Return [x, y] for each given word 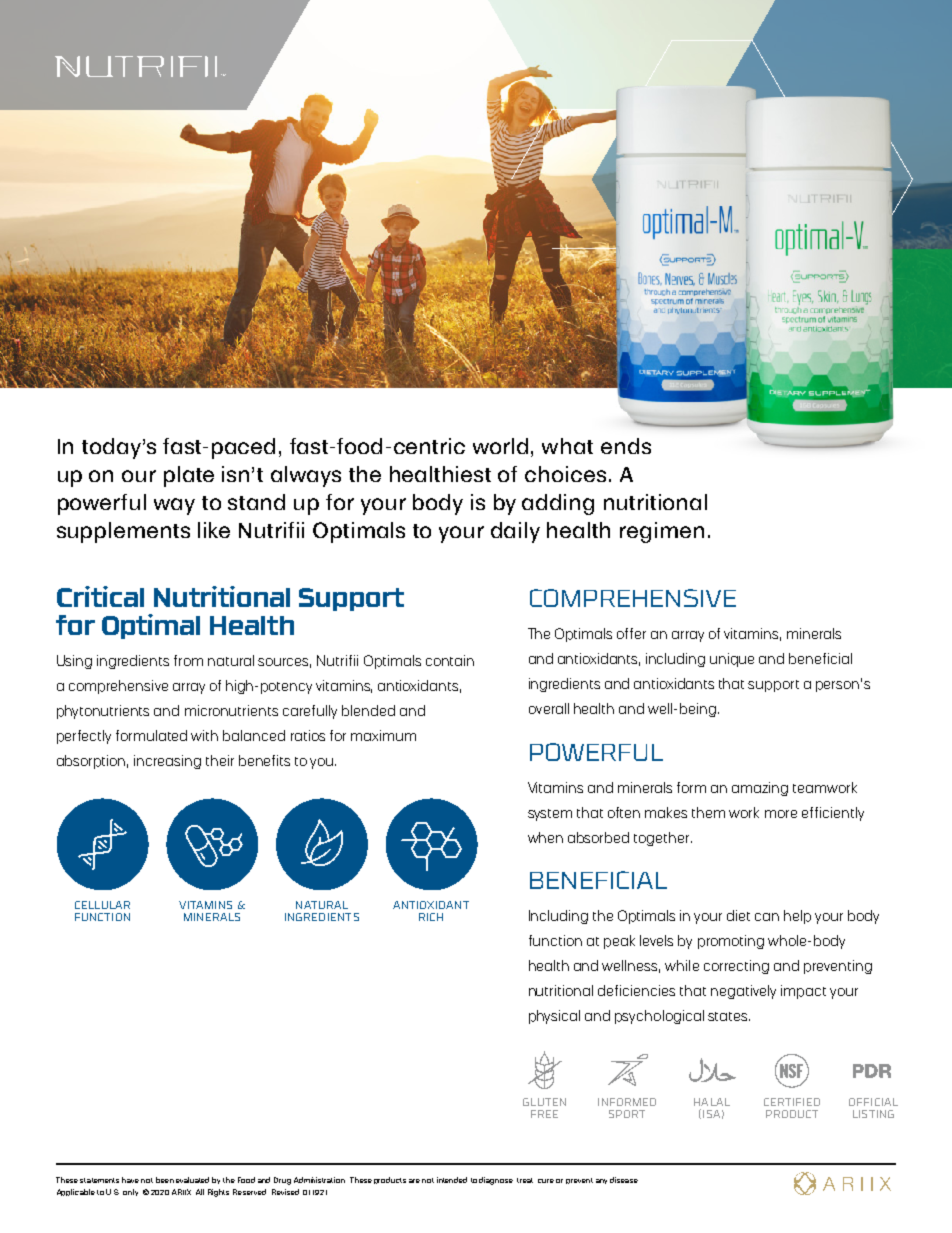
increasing [167, 762]
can [767, 917]
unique [732, 660]
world [500, 446]
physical [554, 1017]
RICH [431, 917]
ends [626, 446]
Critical [100, 596]
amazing [760, 789]
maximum [383, 735]
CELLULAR [102, 905]
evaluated [192, 1180]
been [165, 1180]
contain [450, 660]
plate [189, 476]
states [729, 1016]
